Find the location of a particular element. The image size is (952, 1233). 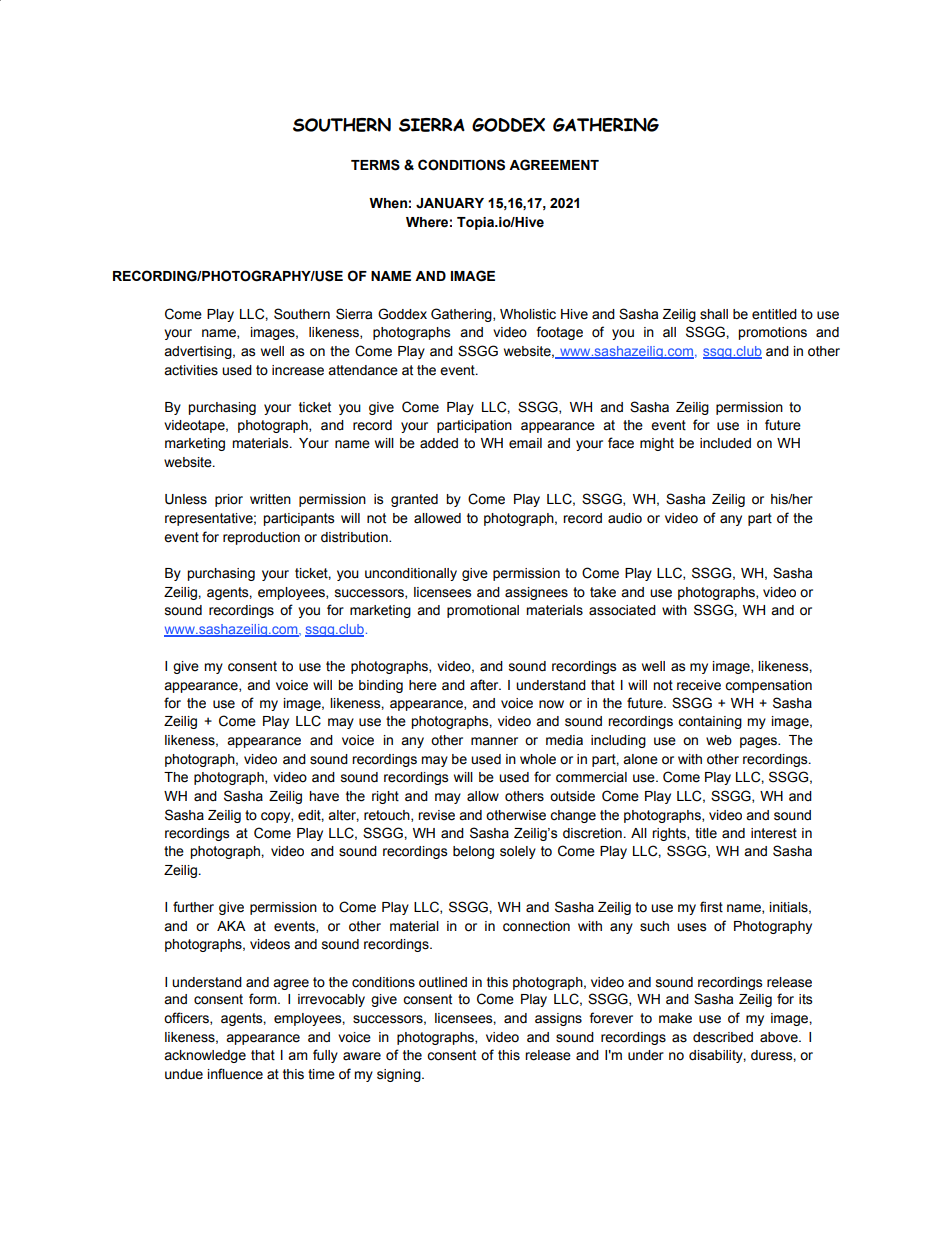

influence is located at coordinates (235, 1074).
